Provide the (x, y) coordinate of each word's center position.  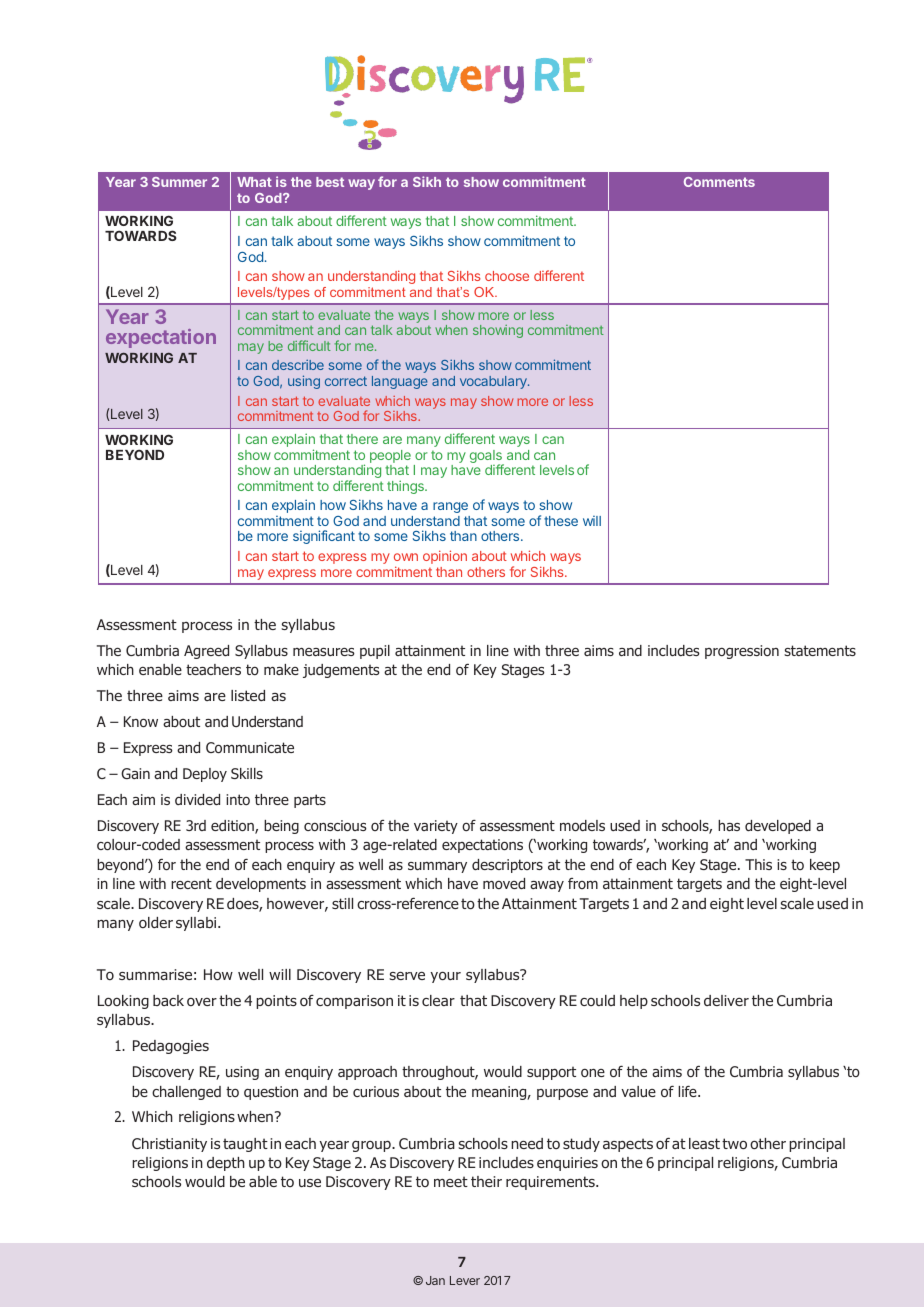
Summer (179, 182)
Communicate (250, 747)
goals (487, 458)
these (561, 521)
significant (324, 537)
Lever (465, 1280)
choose (507, 276)
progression (742, 652)
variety (436, 827)
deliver (726, 1000)
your (445, 977)
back (168, 1000)
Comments (719, 182)
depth (226, 1164)
